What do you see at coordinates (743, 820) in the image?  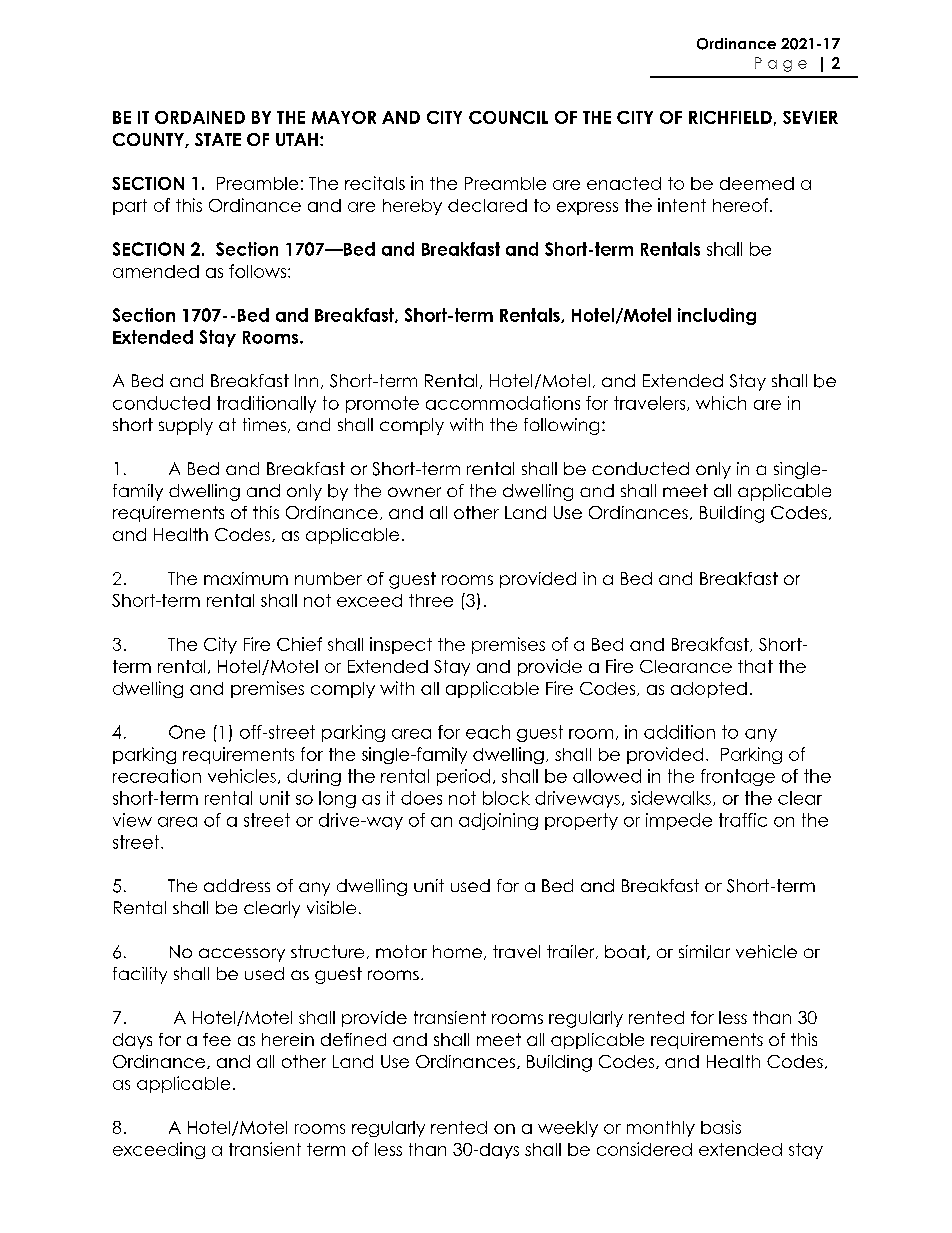 I see `traffic` at bounding box center [743, 820].
